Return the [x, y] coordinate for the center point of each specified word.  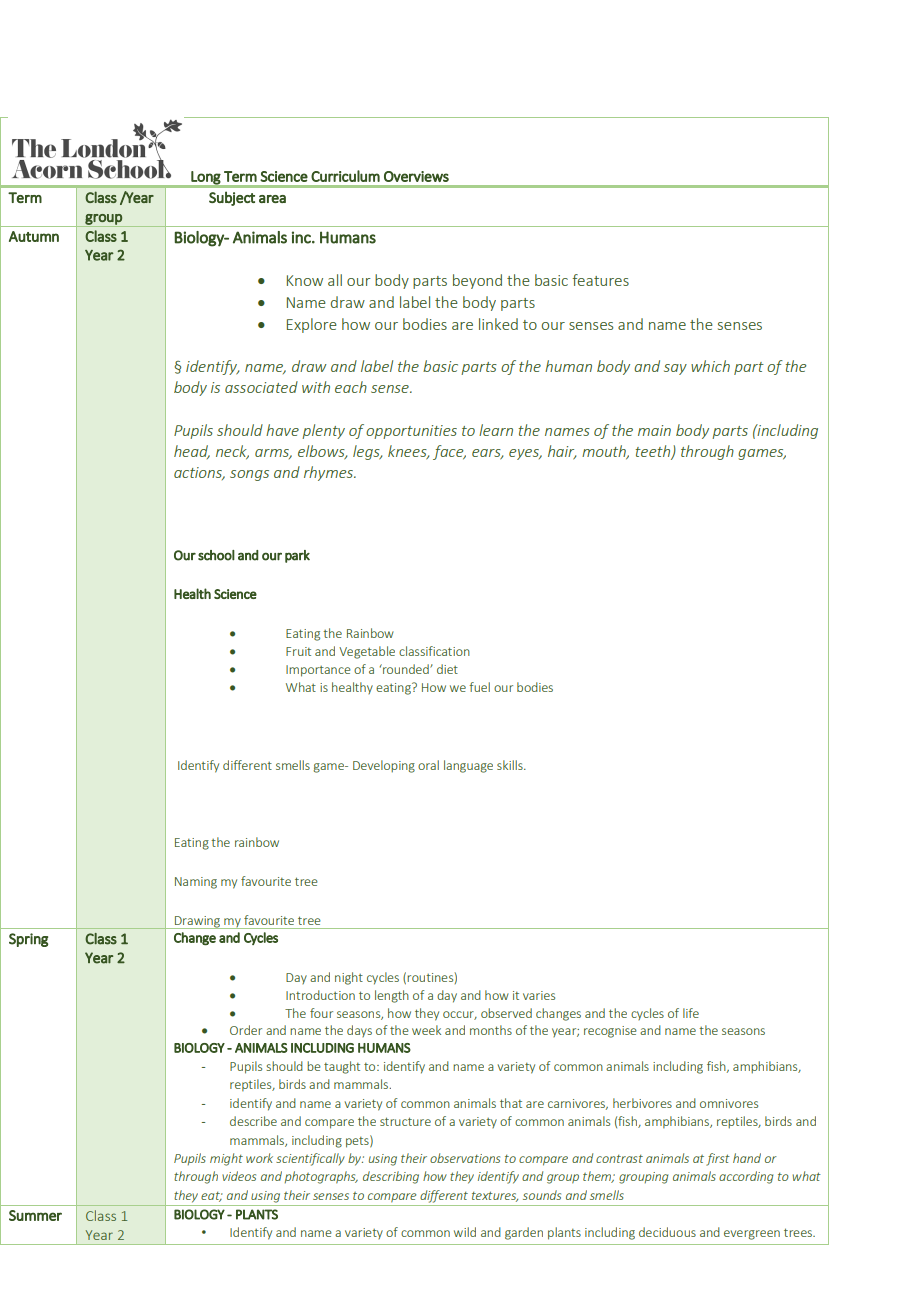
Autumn [34, 236]
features [600, 280]
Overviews [416, 176]
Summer [35, 1215]
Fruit [298, 651]
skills [511, 765]
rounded [406, 669]
